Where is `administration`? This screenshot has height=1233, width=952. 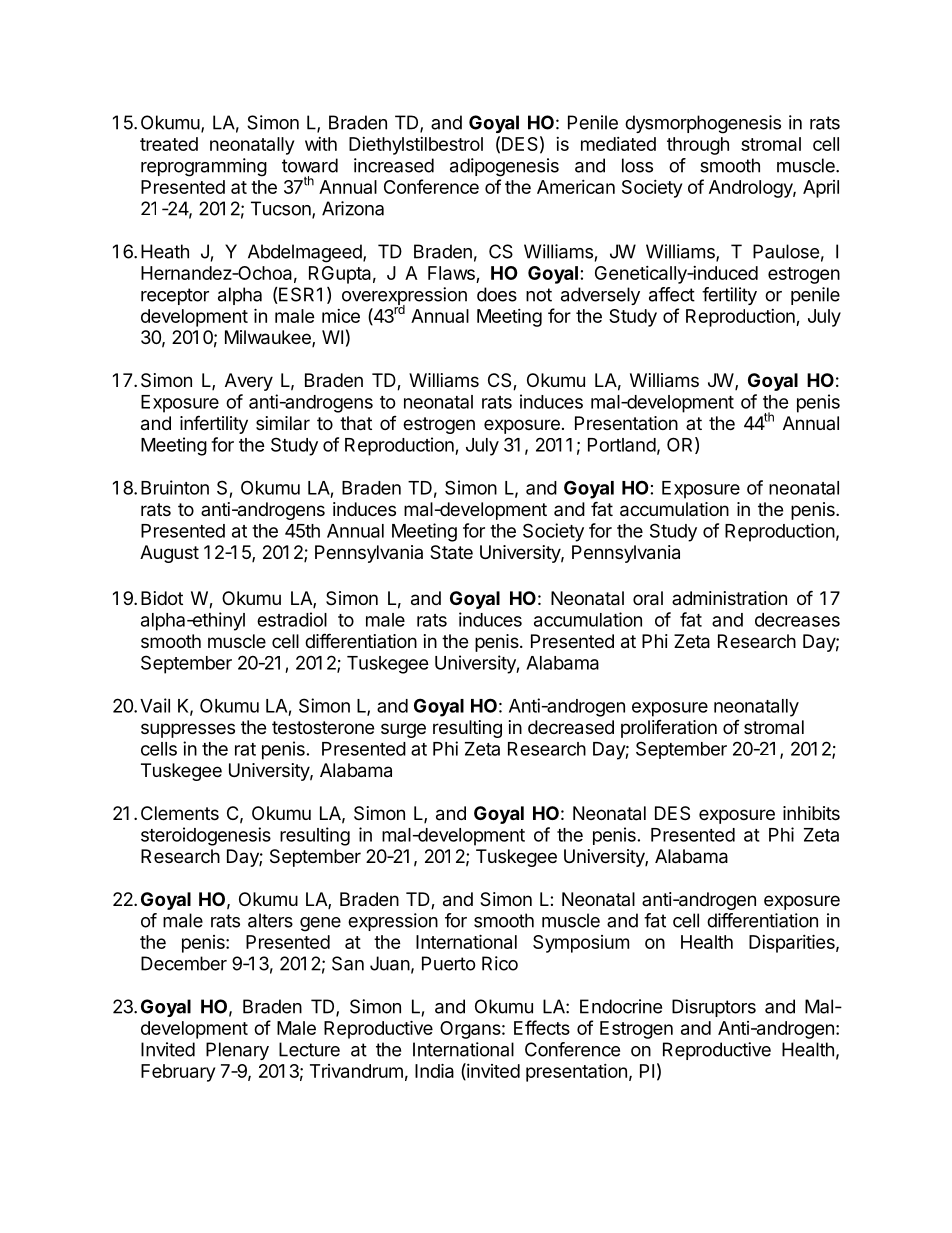
administration is located at coordinates (729, 598).
